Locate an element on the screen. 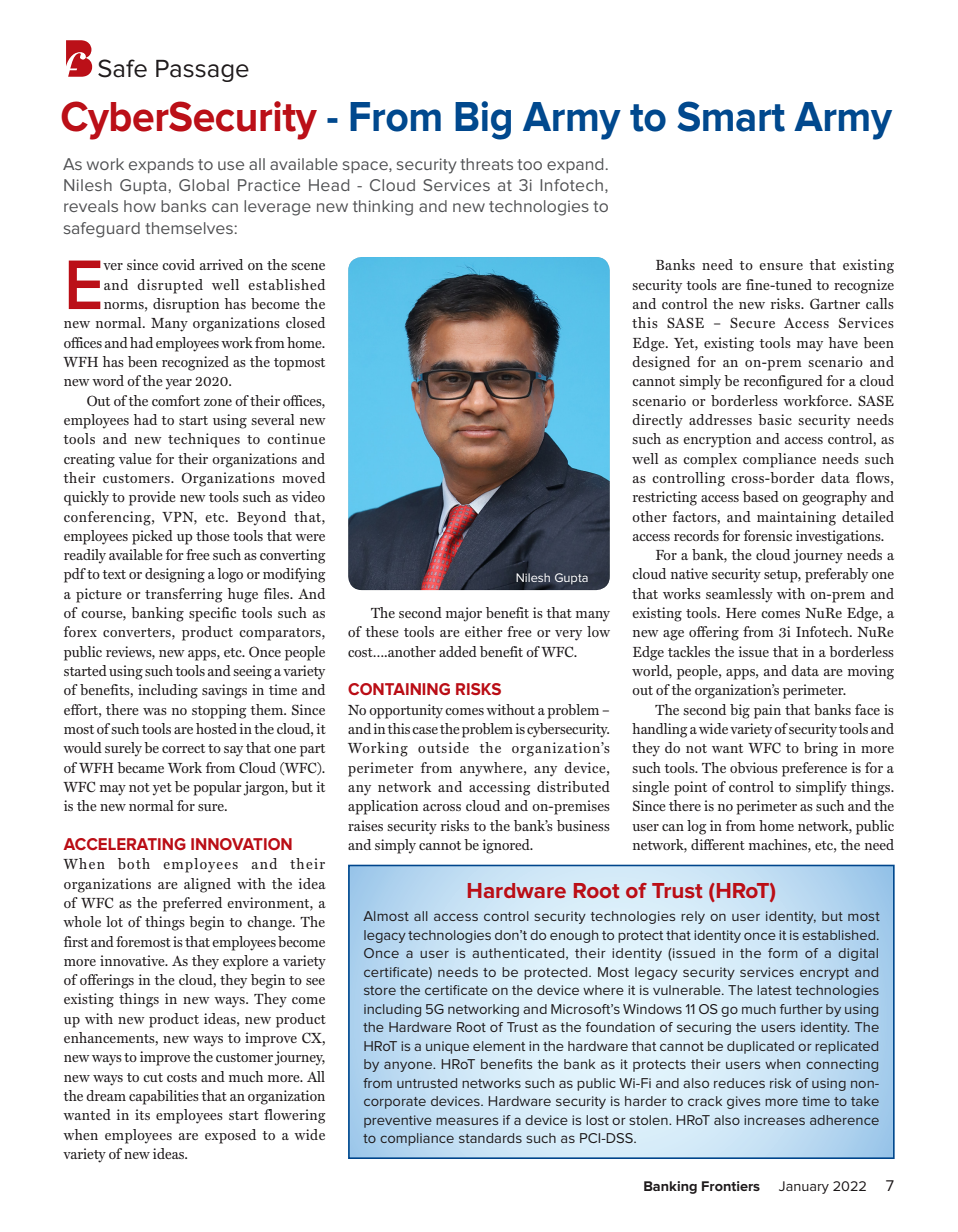 This screenshot has width=958, height=1232. closed is located at coordinates (305, 322).
